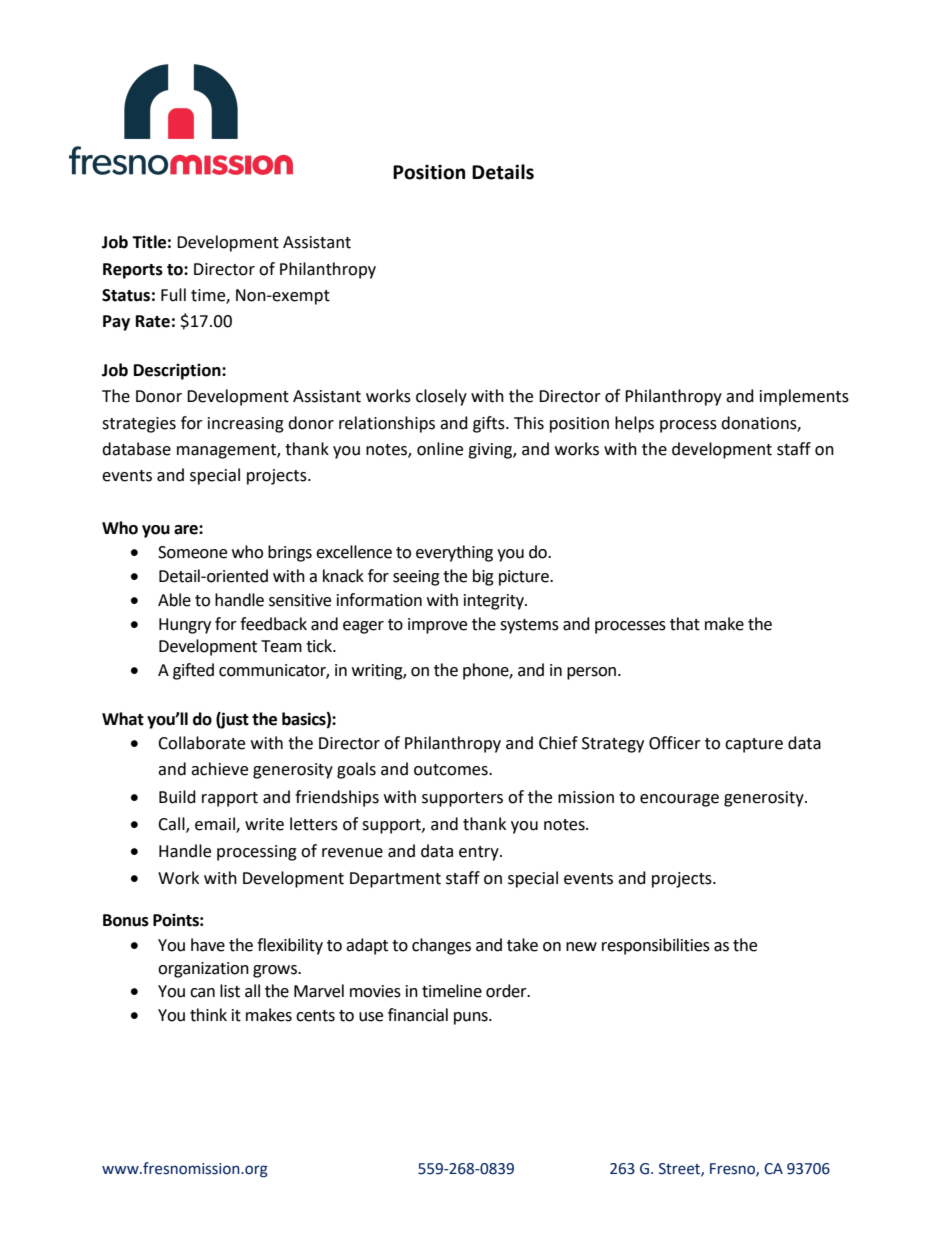 The image size is (952, 1233). Describe the element at coordinates (246, 425) in the image. I see `increasing` at that location.
